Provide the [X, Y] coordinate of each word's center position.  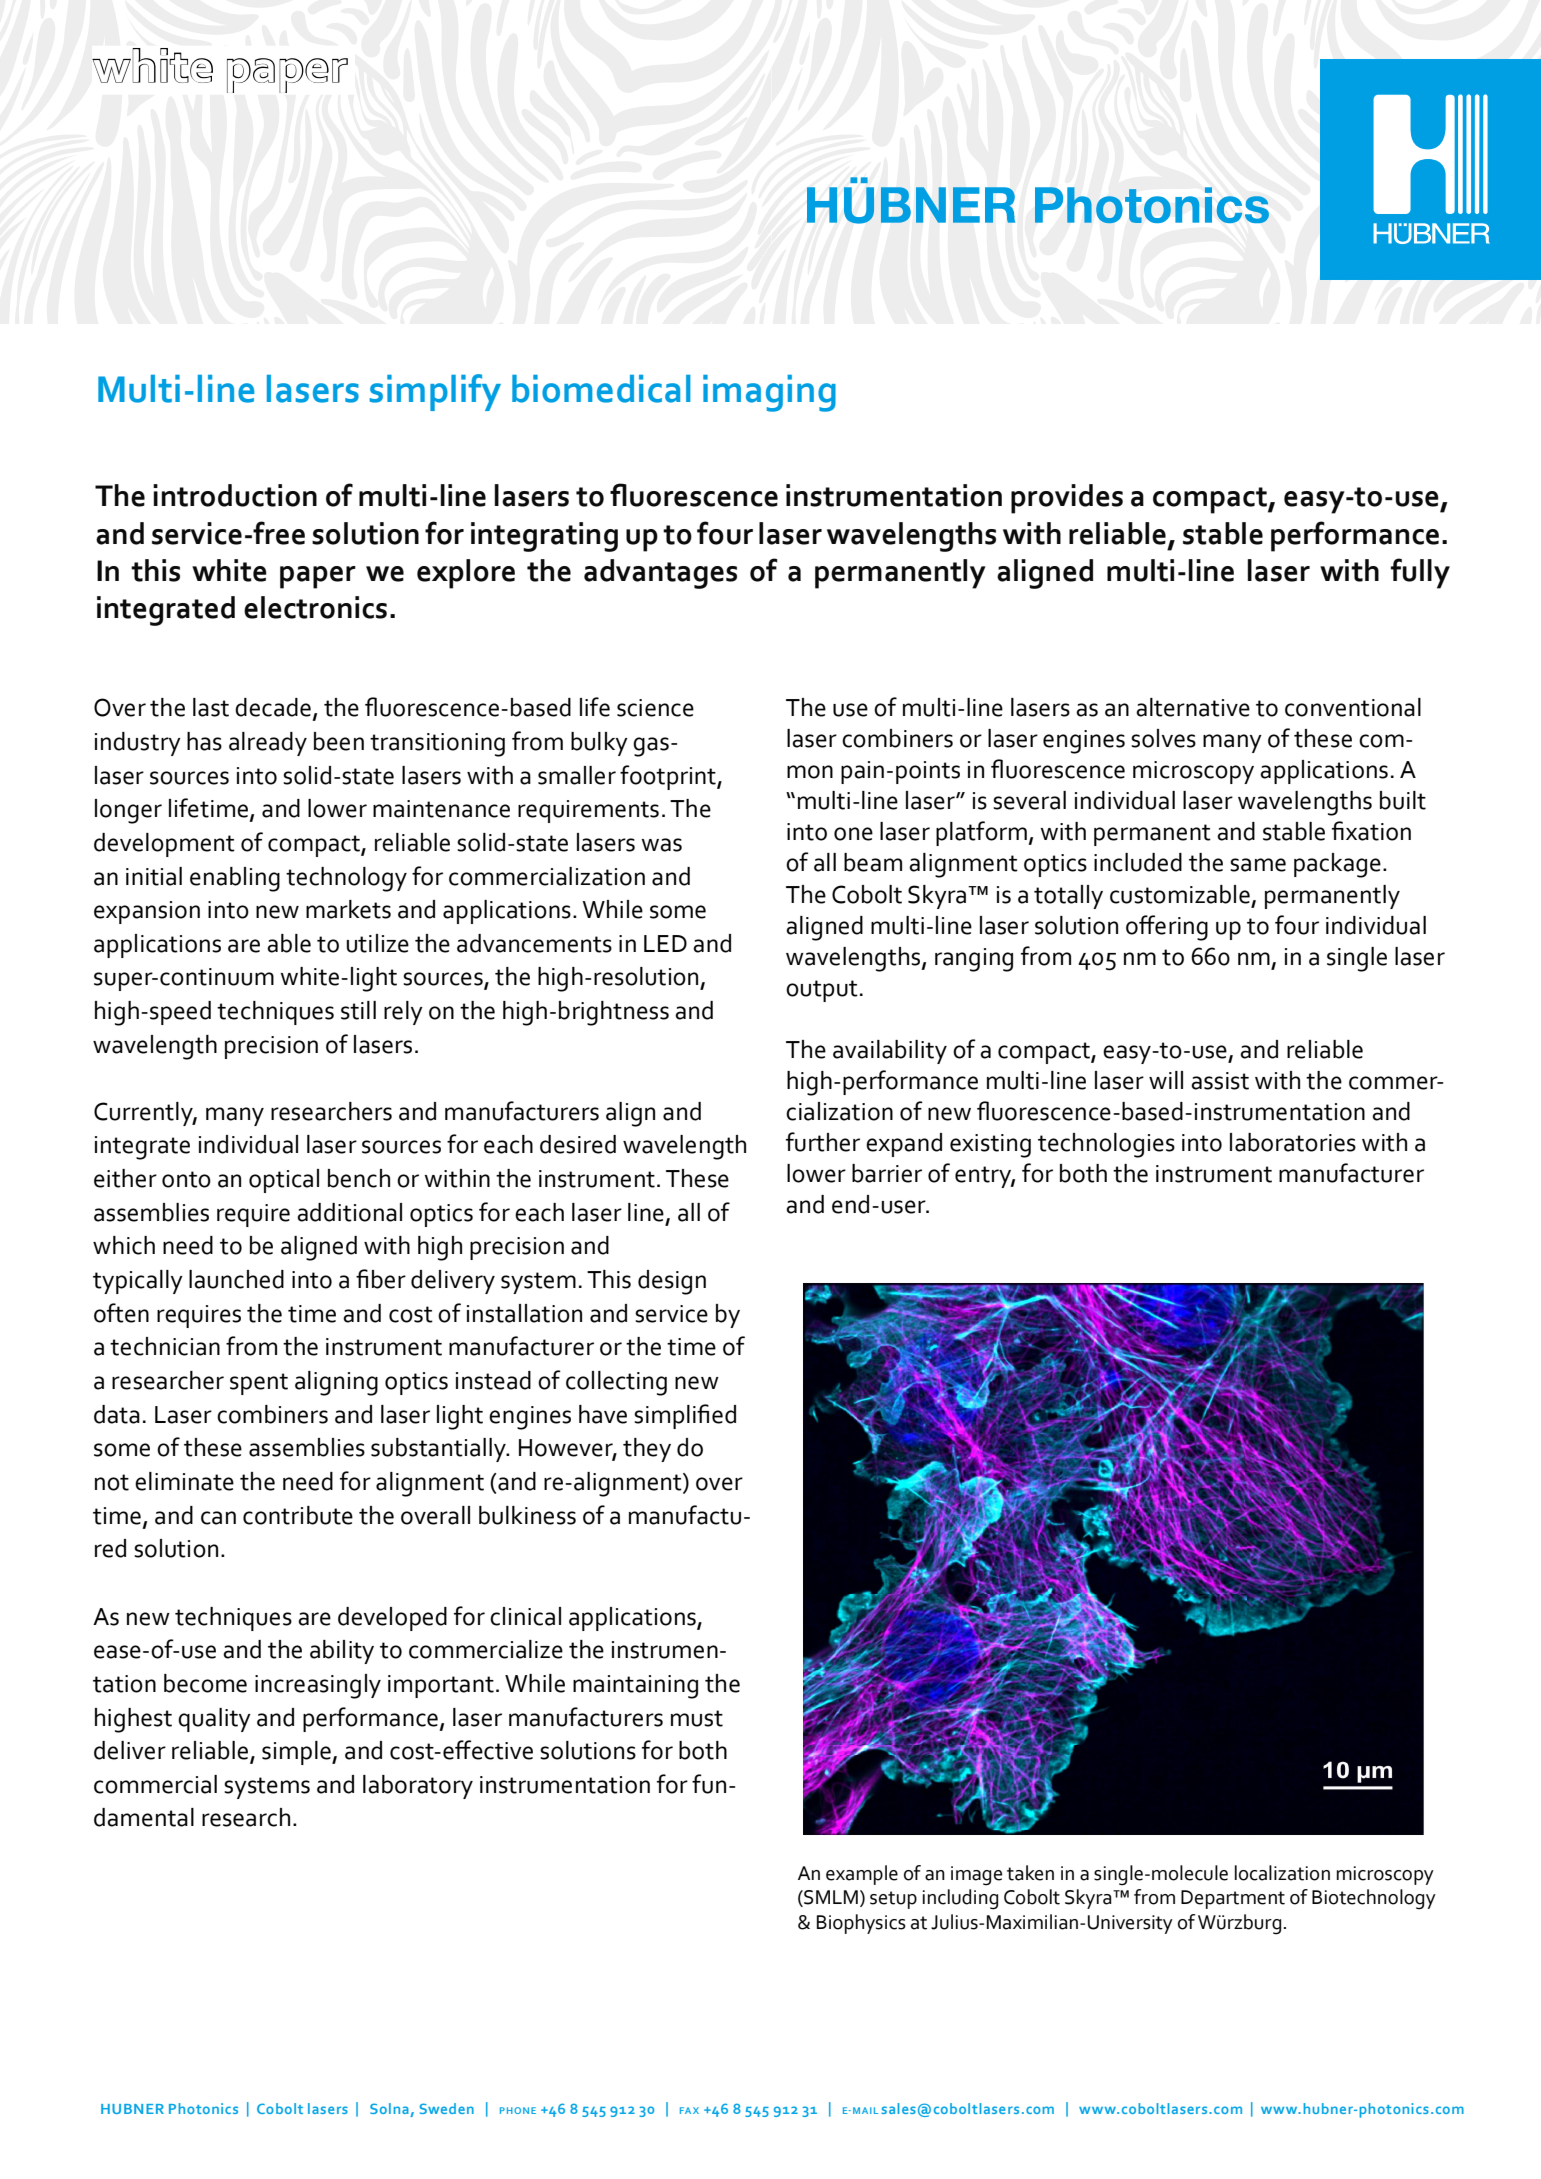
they [647, 1450]
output [822, 991]
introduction [235, 495]
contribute [298, 1515]
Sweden [447, 2108]
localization [1282, 1873]
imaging [769, 393]
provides [1067, 499]
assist [1220, 1081]
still [358, 1010]
